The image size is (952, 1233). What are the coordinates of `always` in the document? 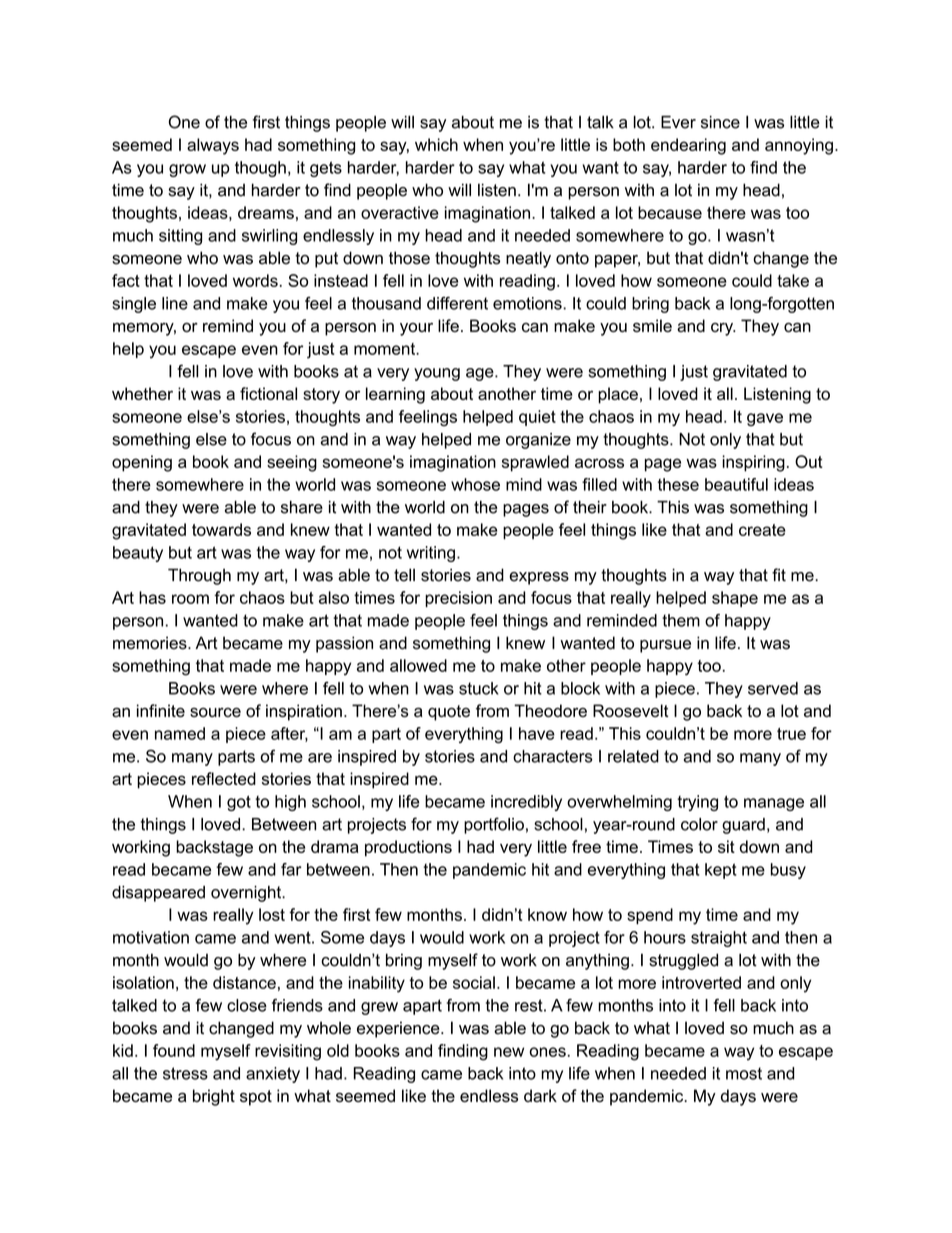 It's located at (213, 146).
